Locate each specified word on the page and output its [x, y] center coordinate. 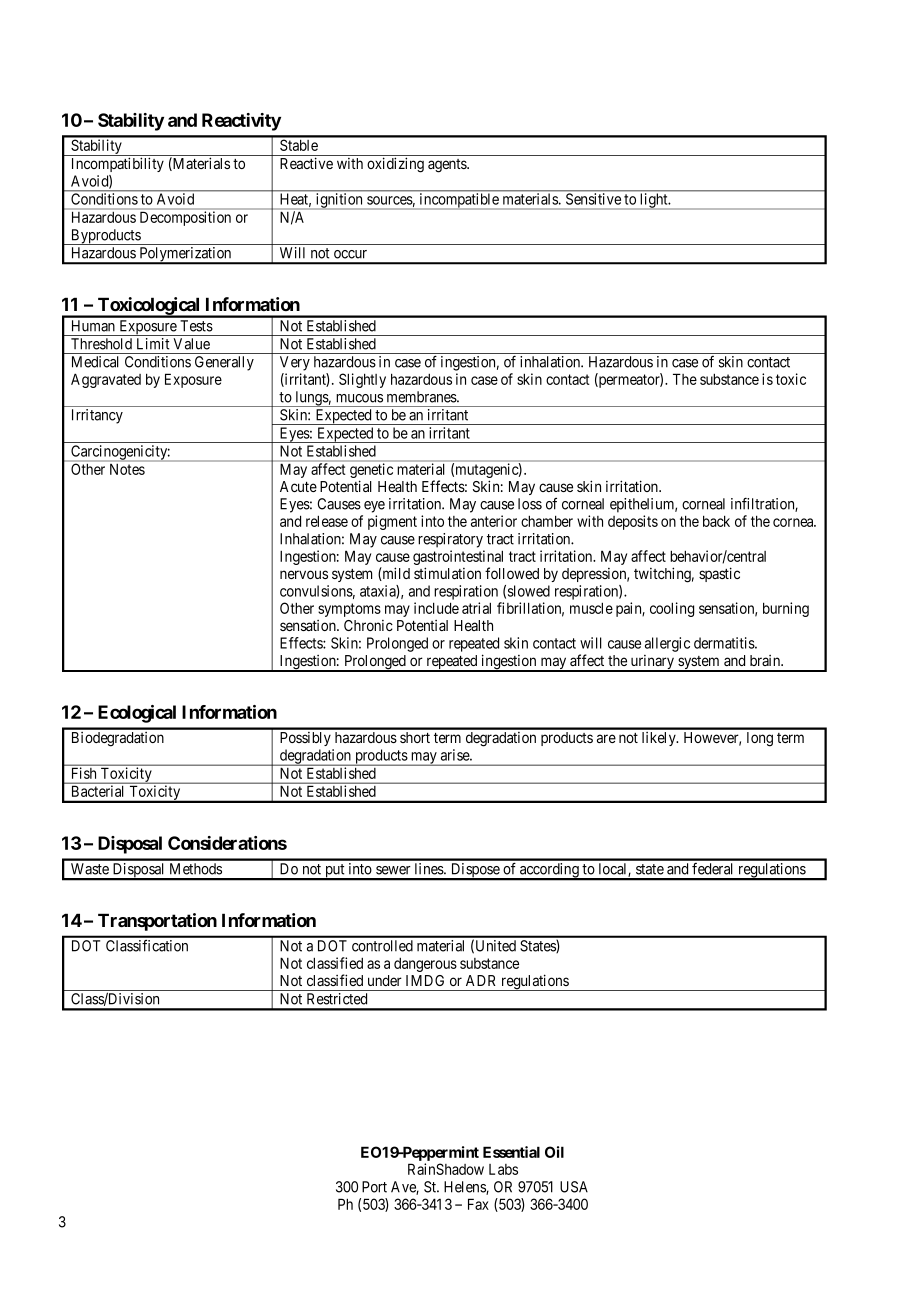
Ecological [137, 714]
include [436, 608]
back [716, 521]
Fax [478, 1204]
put [335, 872]
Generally [224, 363]
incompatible [459, 200]
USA [574, 1187]
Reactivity [241, 122]
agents [448, 166]
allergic [667, 644]
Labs [503, 1169]
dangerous [425, 965]
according [549, 871]
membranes [422, 397]
